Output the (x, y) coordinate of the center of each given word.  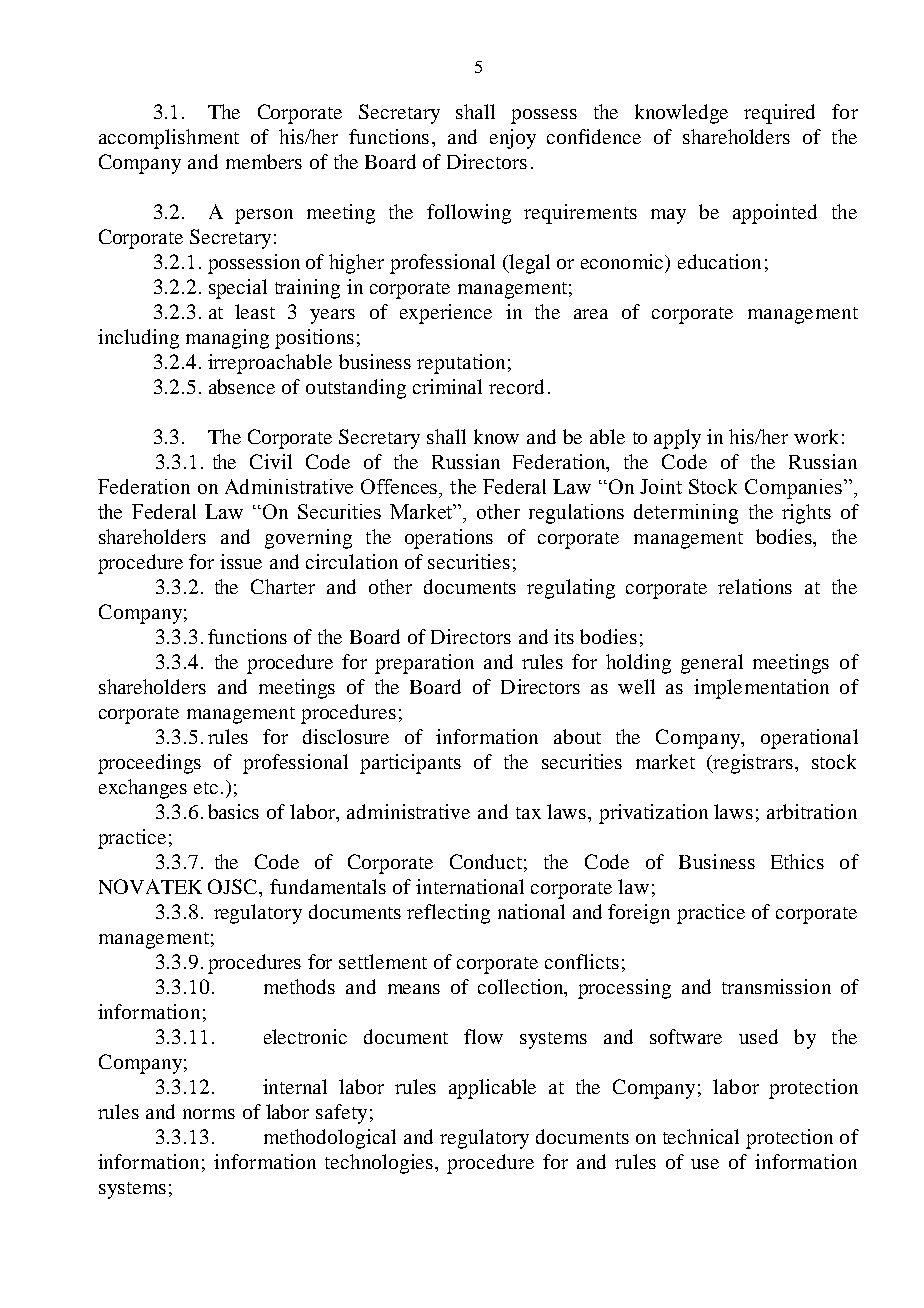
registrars (753, 764)
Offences (400, 486)
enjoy (513, 139)
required (779, 114)
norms (209, 1114)
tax (528, 813)
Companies (795, 489)
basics (233, 811)
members (264, 161)
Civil (271, 461)
